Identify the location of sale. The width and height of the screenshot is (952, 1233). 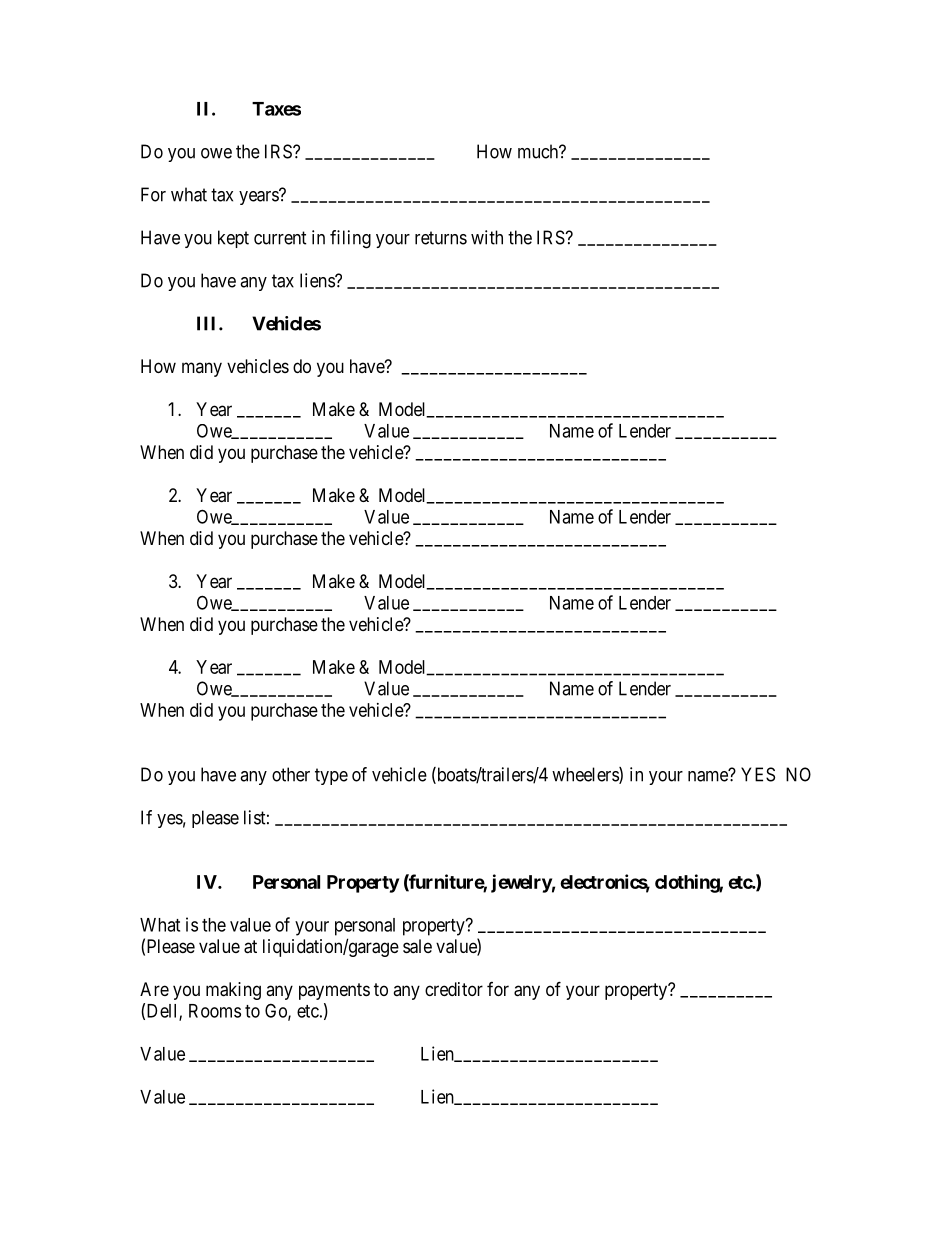
(417, 946).
